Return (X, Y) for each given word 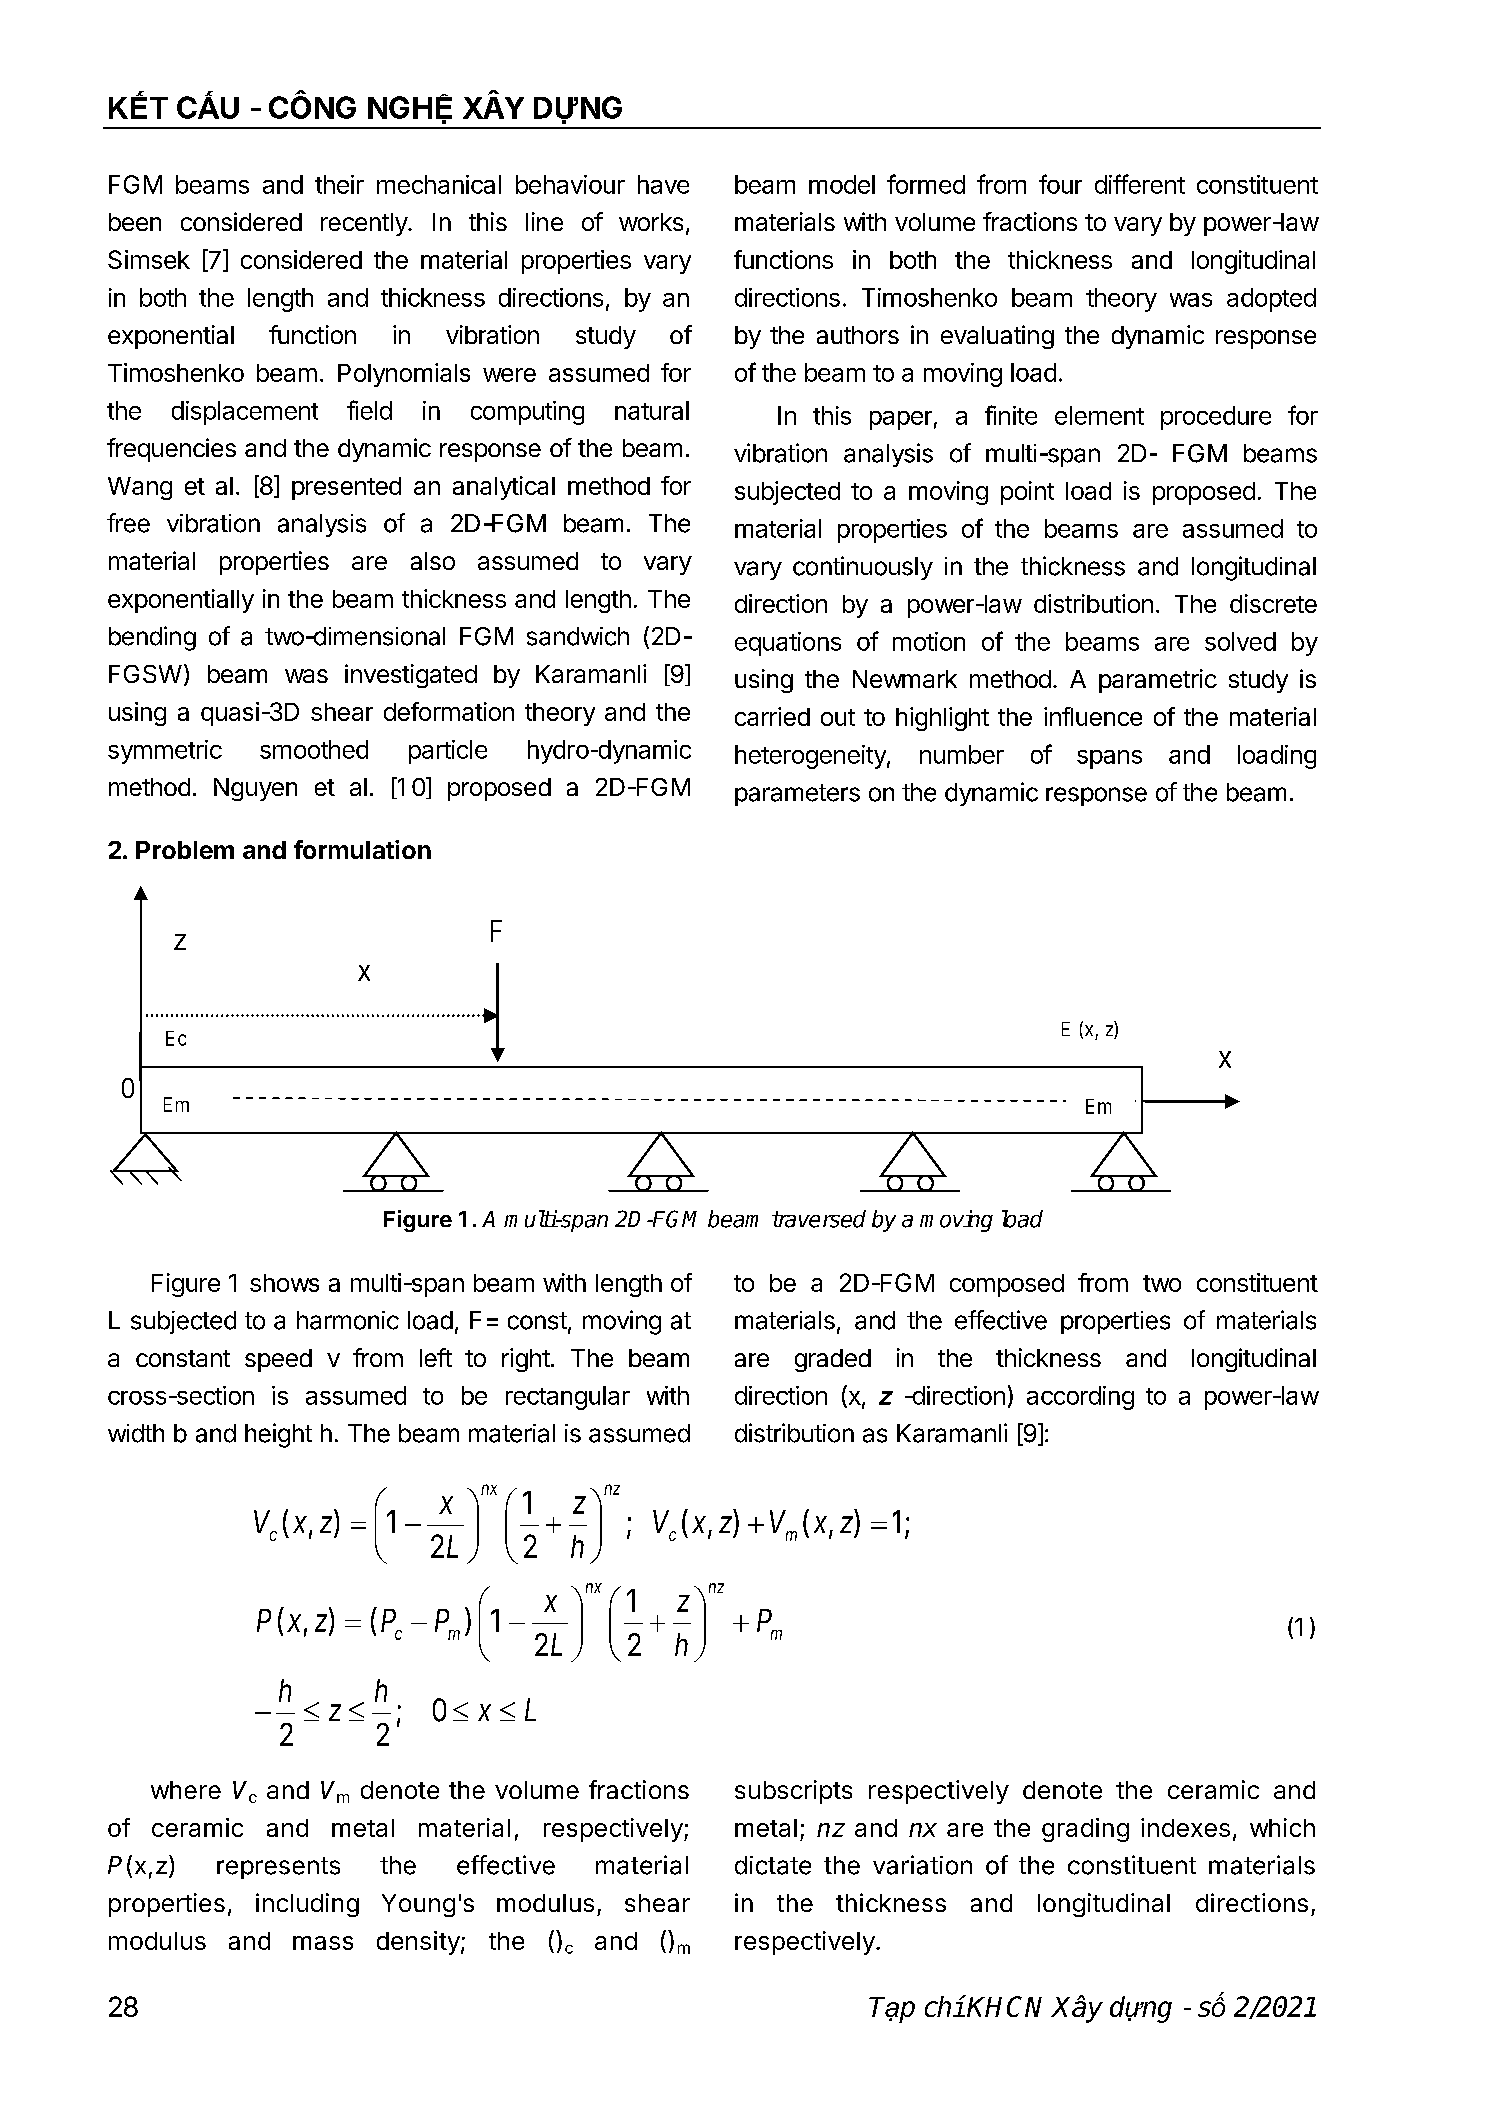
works (651, 222)
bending (152, 638)
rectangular (568, 1398)
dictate (773, 1865)
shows (284, 1283)
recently (365, 224)
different (1140, 184)
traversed (819, 1219)
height (278, 1435)
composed (1007, 1285)
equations (788, 644)
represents (278, 1868)
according (1080, 1398)
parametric (1158, 681)
